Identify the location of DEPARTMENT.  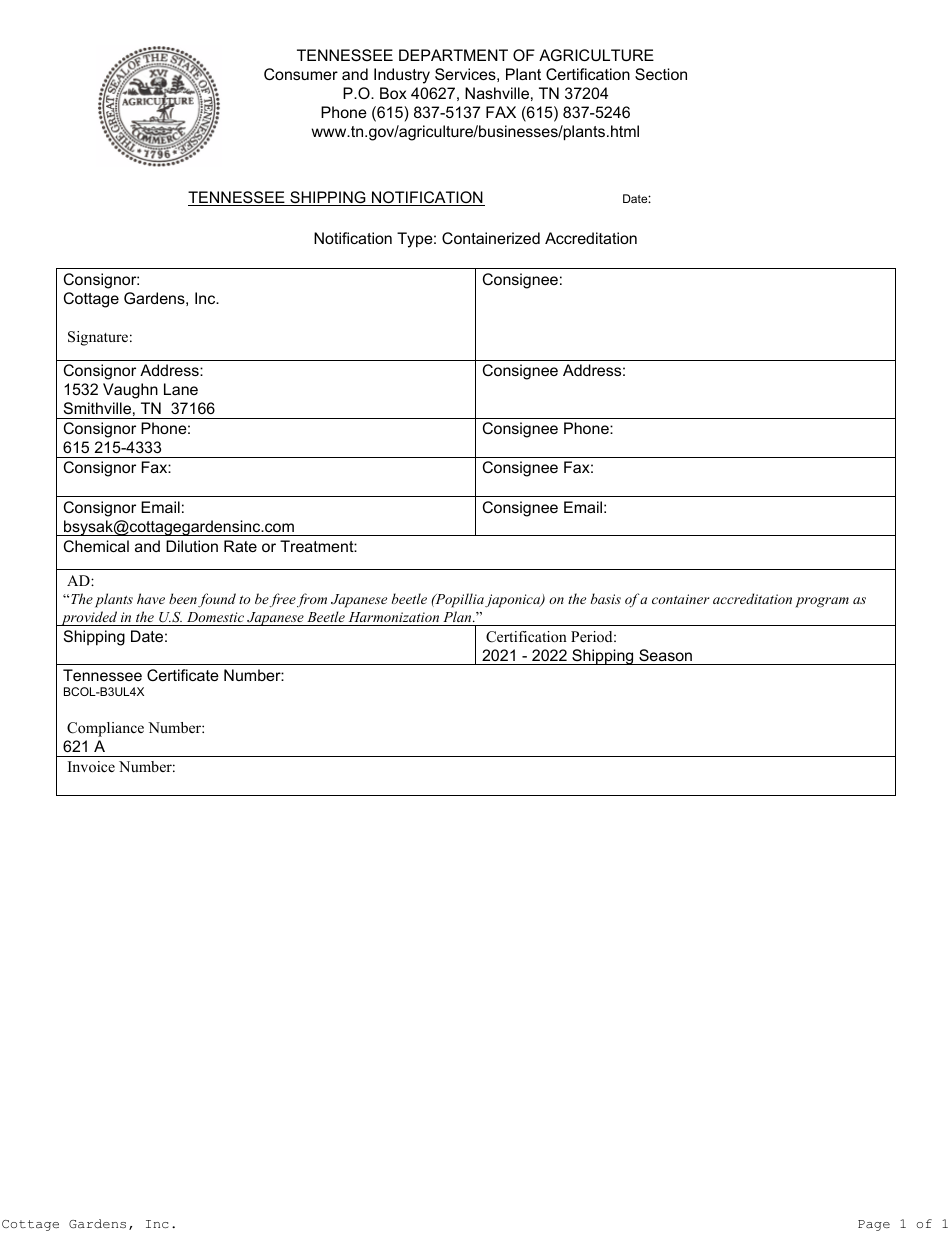
(453, 55).
